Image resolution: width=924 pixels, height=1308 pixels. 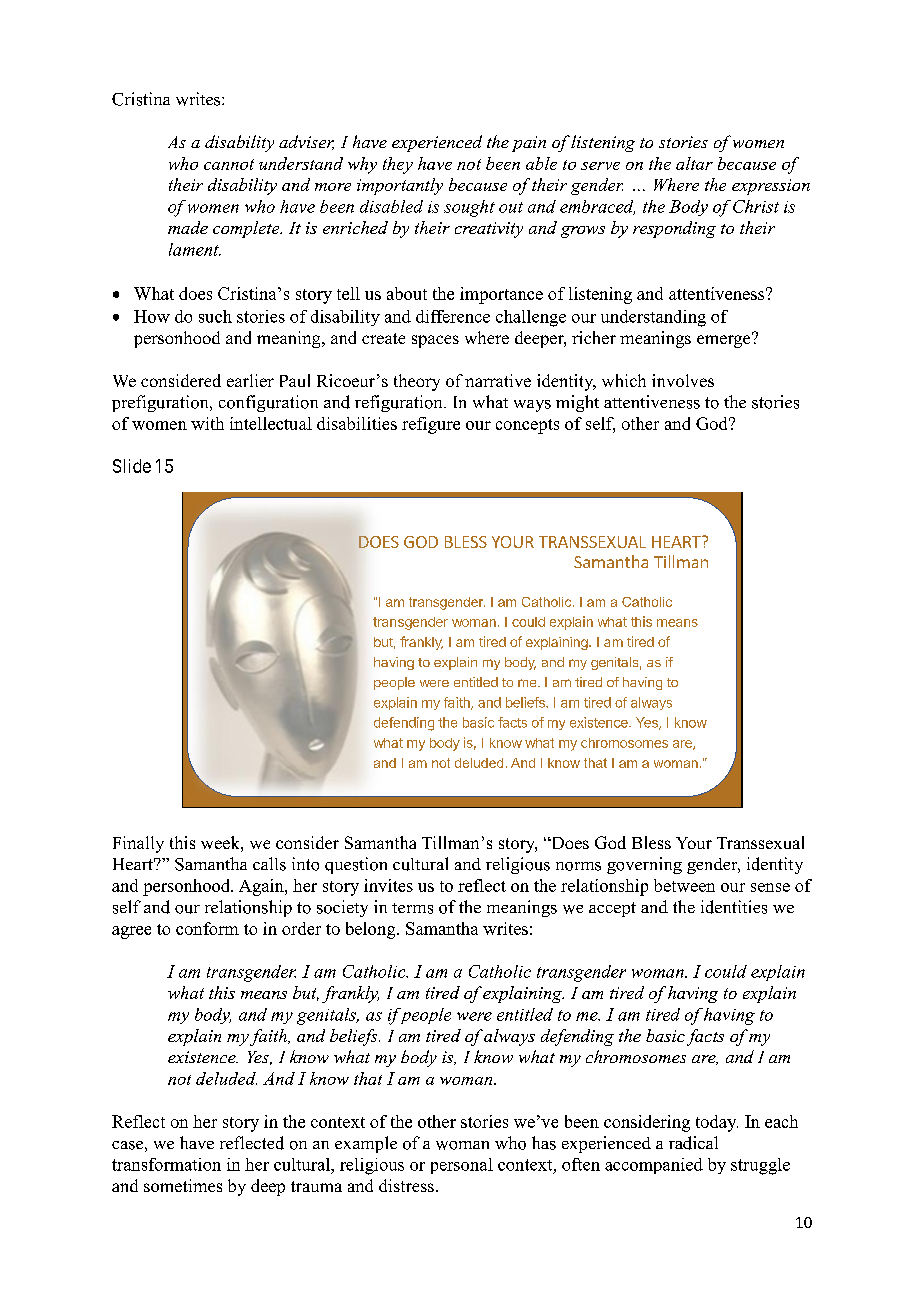 I want to click on altar, so click(x=694, y=163).
